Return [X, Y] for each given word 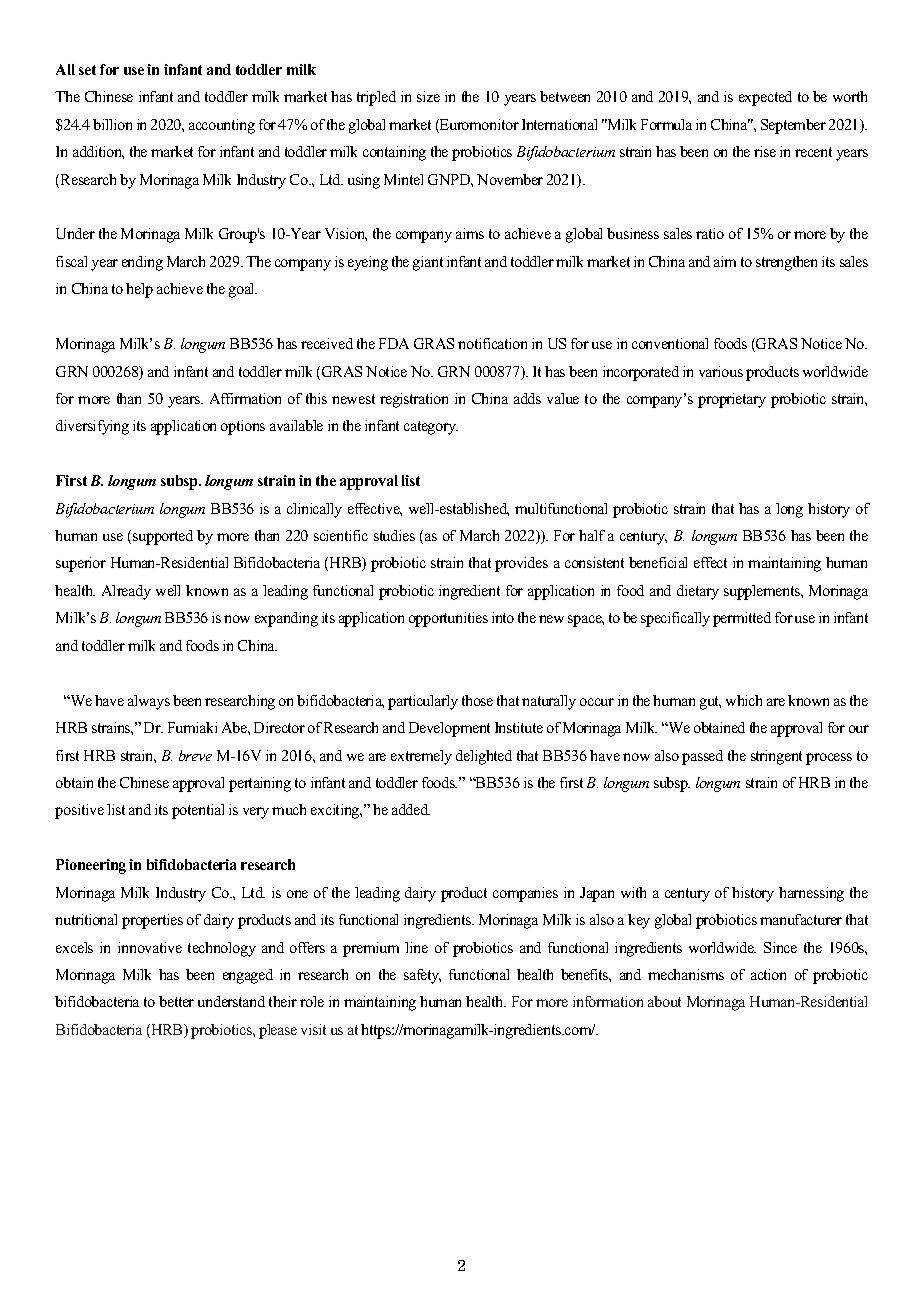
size [428, 96]
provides [521, 564]
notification [492, 343]
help [139, 290]
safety [422, 976]
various [721, 371]
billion [112, 124]
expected [765, 98]
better [176, 1001]
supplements [763, 592]
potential [198, 811]
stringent [776, 757]
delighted [484, 757]
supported [163, 537]
